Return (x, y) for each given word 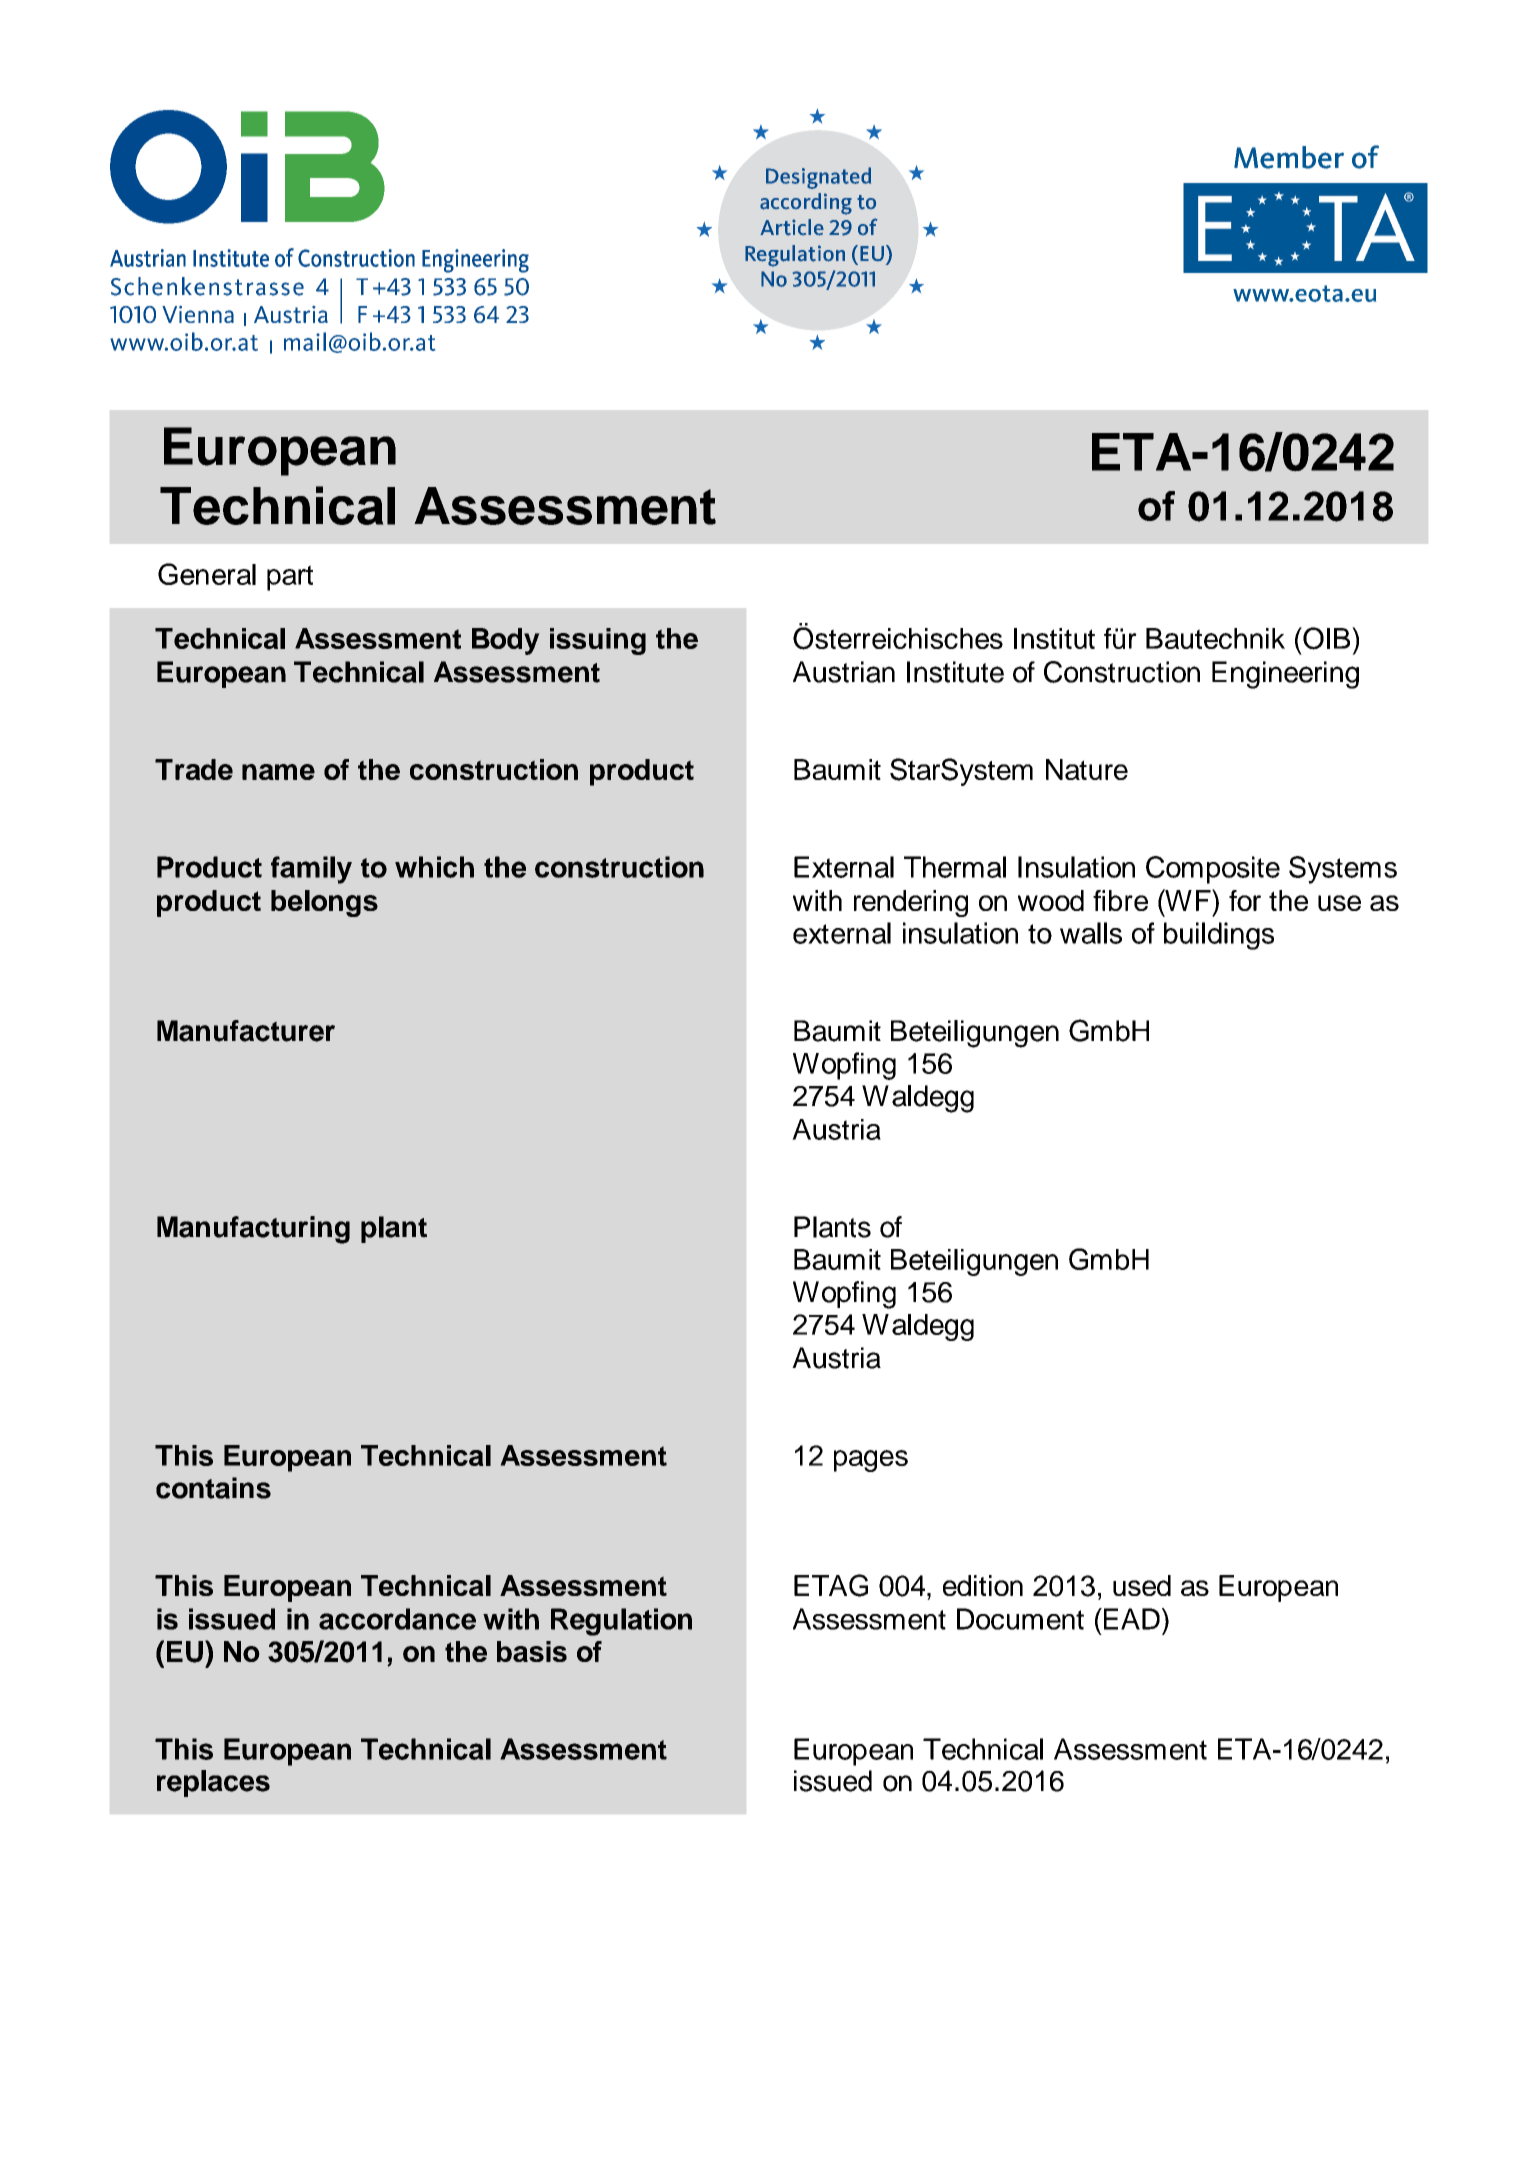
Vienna (198, 314)
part (290, 578)
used (1142, 1585)
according (806, 204)
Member (1289, 157)
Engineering (1285, 675)
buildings (1219, 936)
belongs (324, 903)
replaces (213, 1783)
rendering (911, 903)
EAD (1130, 1619)
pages (871, 1461)
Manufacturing (253, 1230)
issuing (598, 641)
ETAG (831, 1585)
